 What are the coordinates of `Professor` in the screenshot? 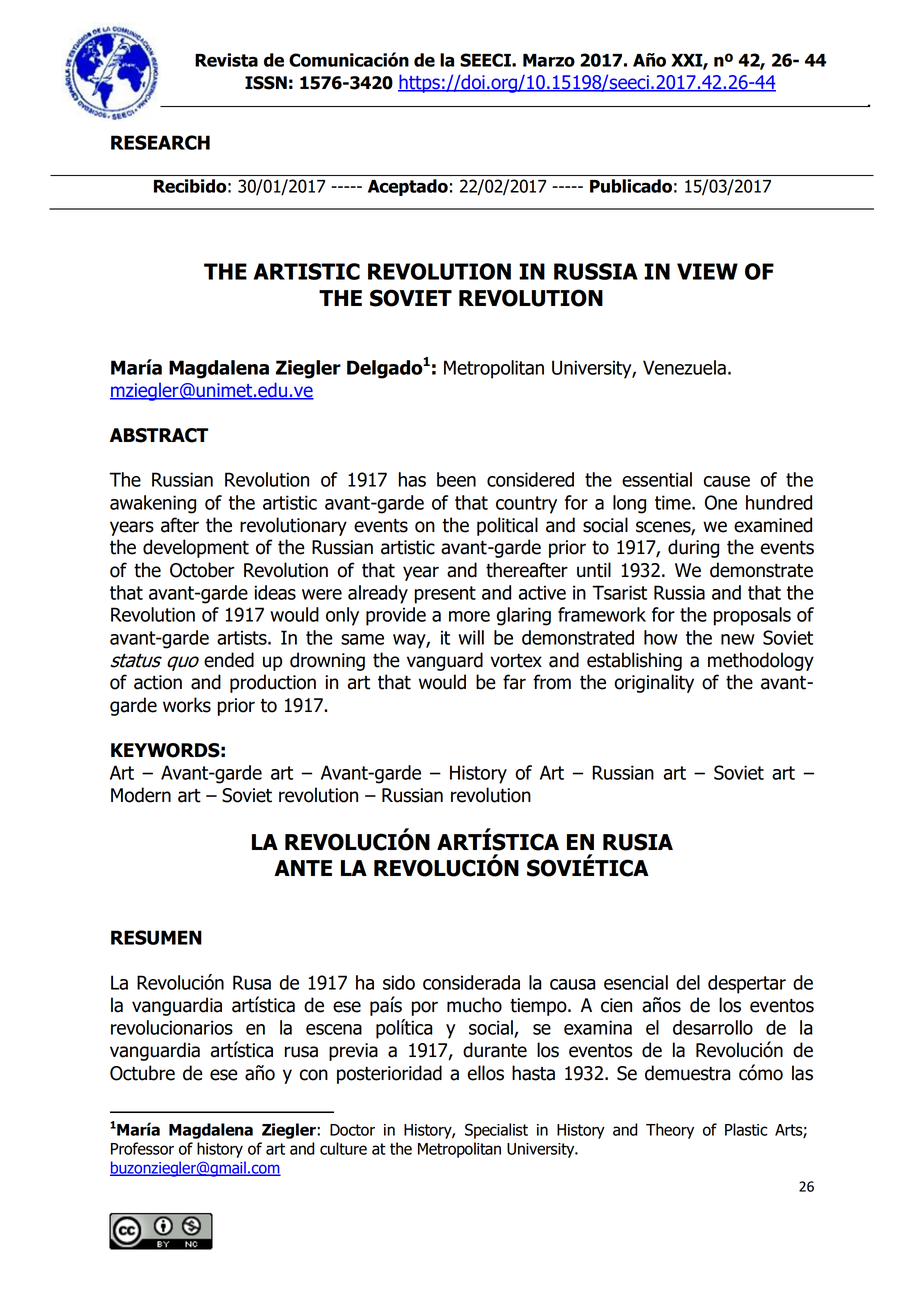 It's located at (142, 1148).
